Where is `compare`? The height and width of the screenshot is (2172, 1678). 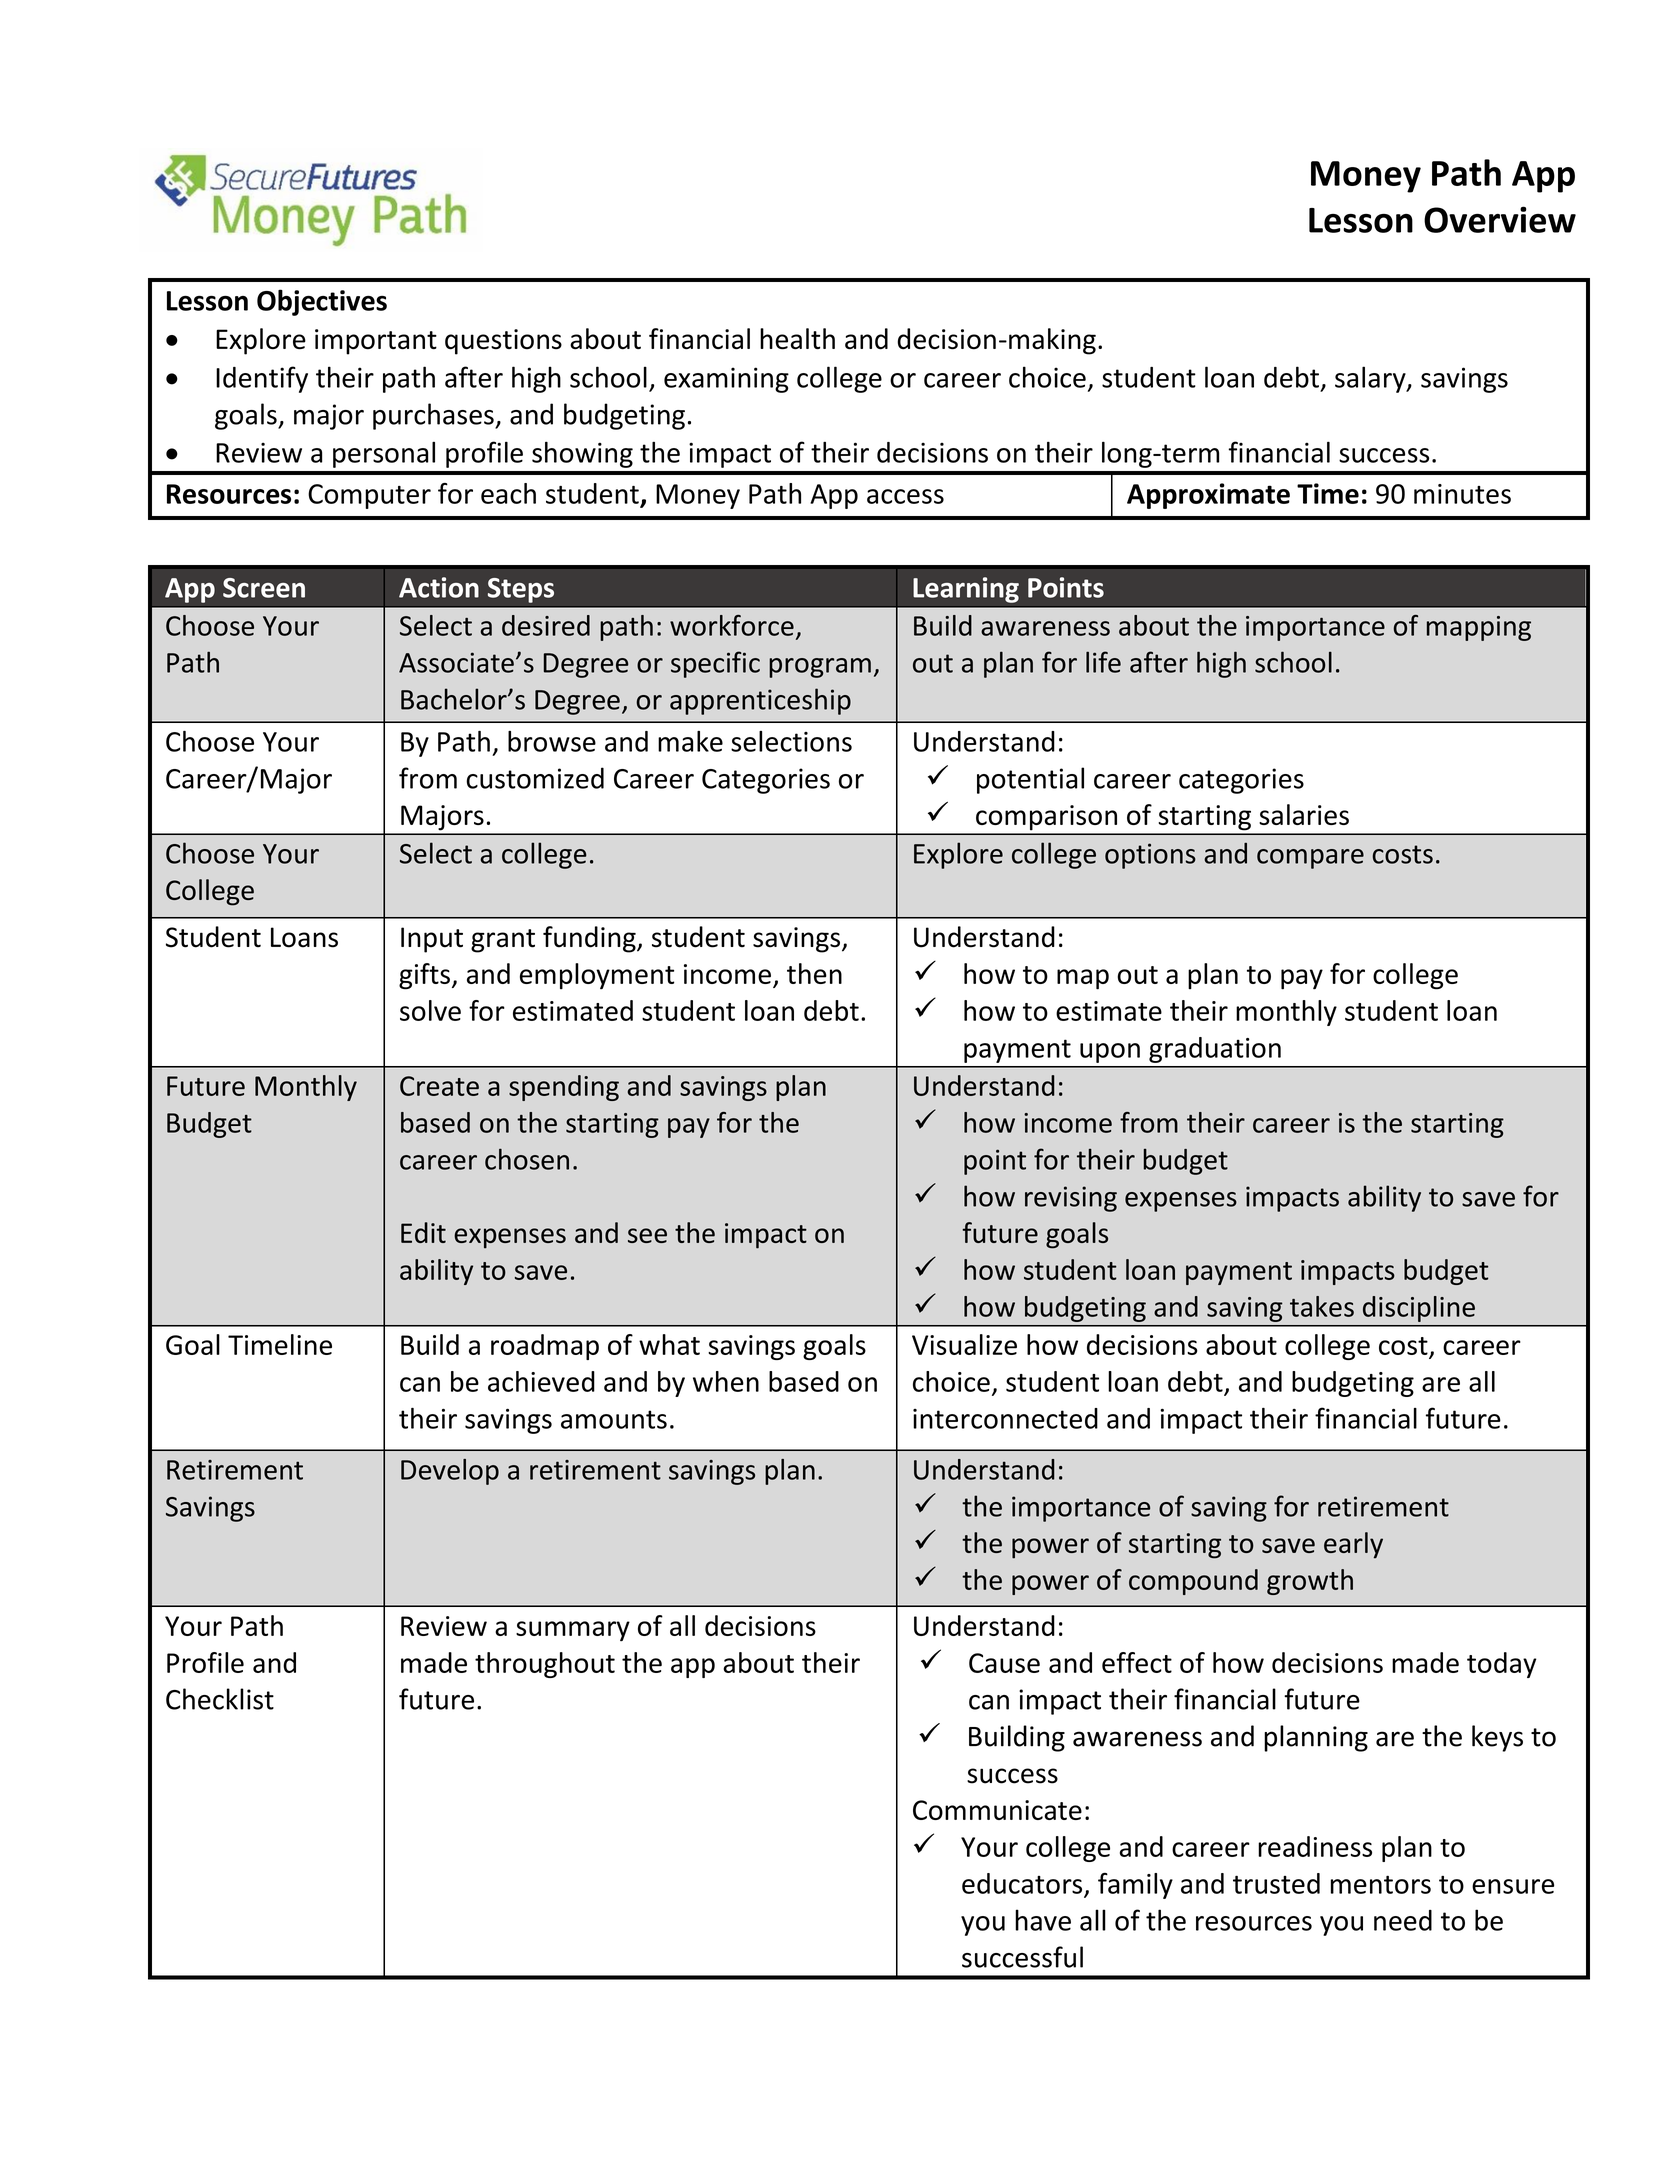
compare is located at coordinates (1310, 859).
